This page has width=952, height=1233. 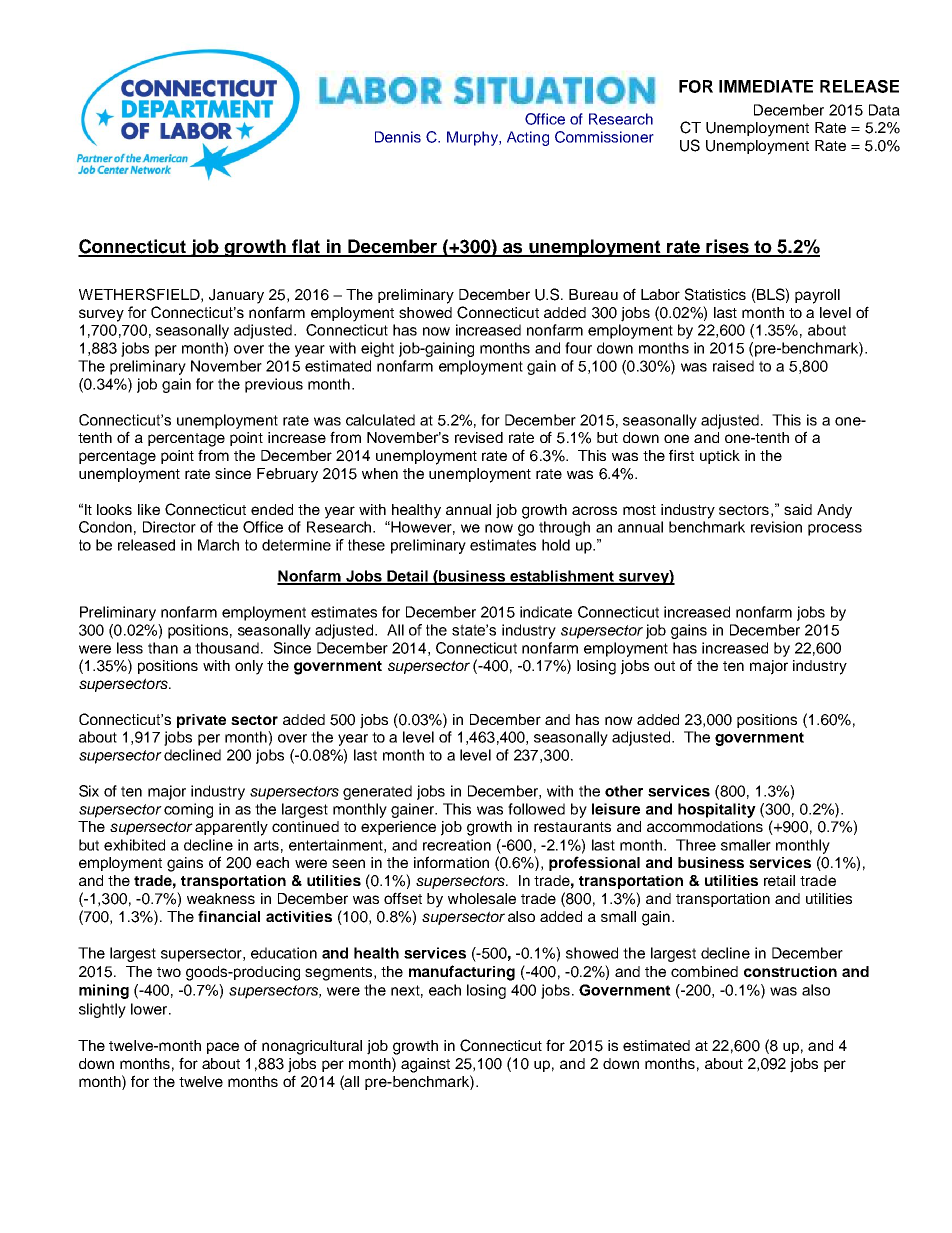 What do you see at coordinates (150, 1009) in the page?
I see `lower` at bounding box center [150, 1009].
